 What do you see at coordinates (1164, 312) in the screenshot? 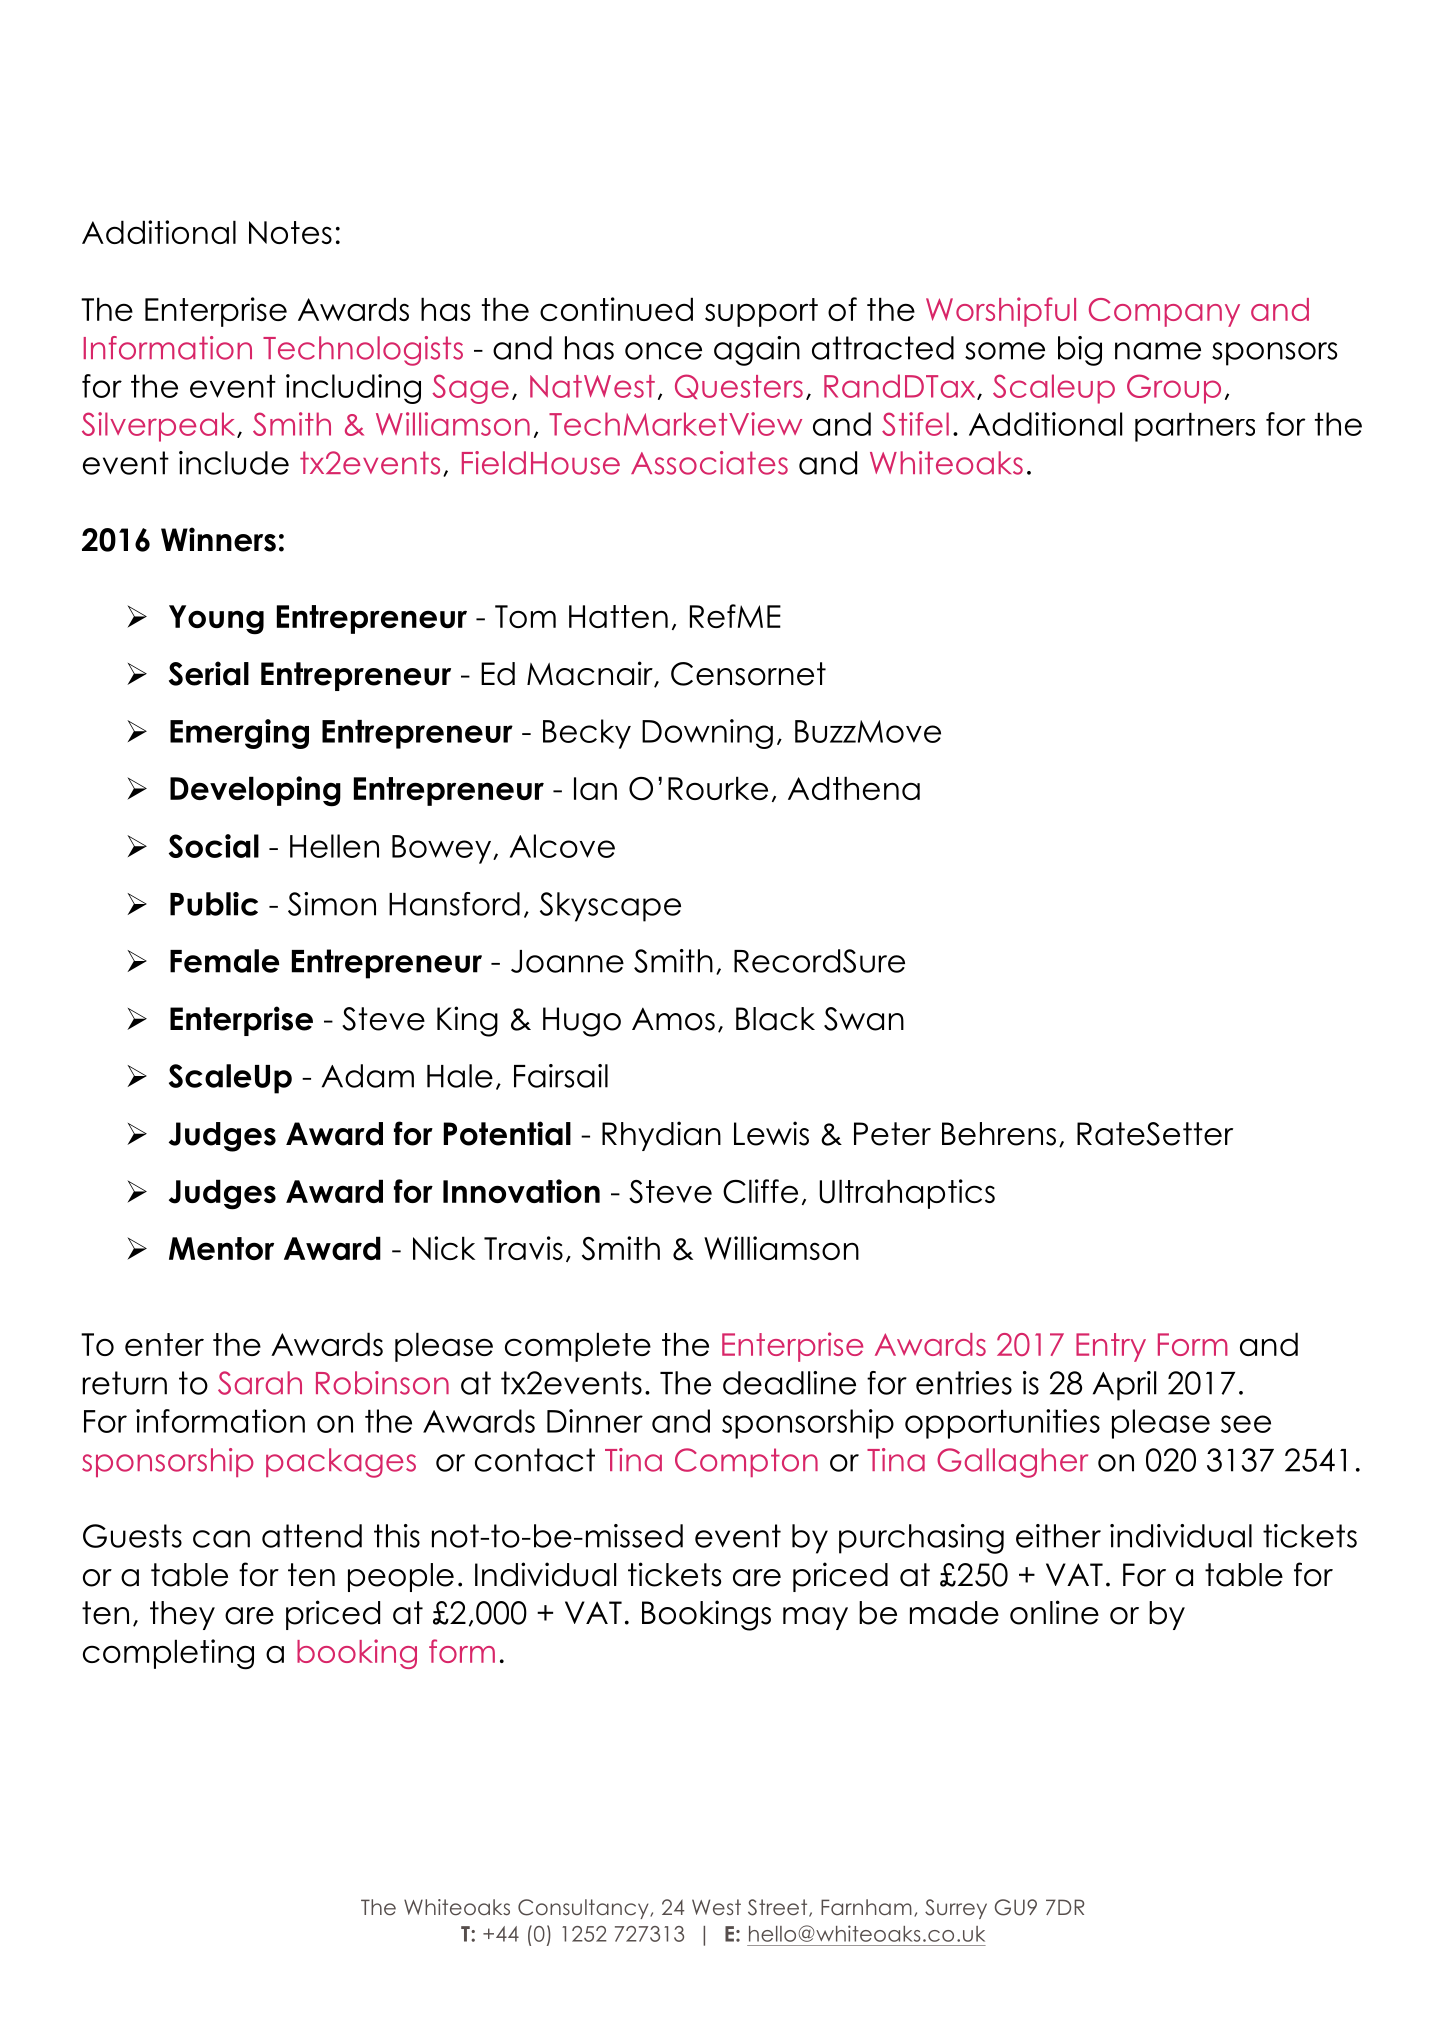
I see `Company` at bounding box center [1164, 312].
